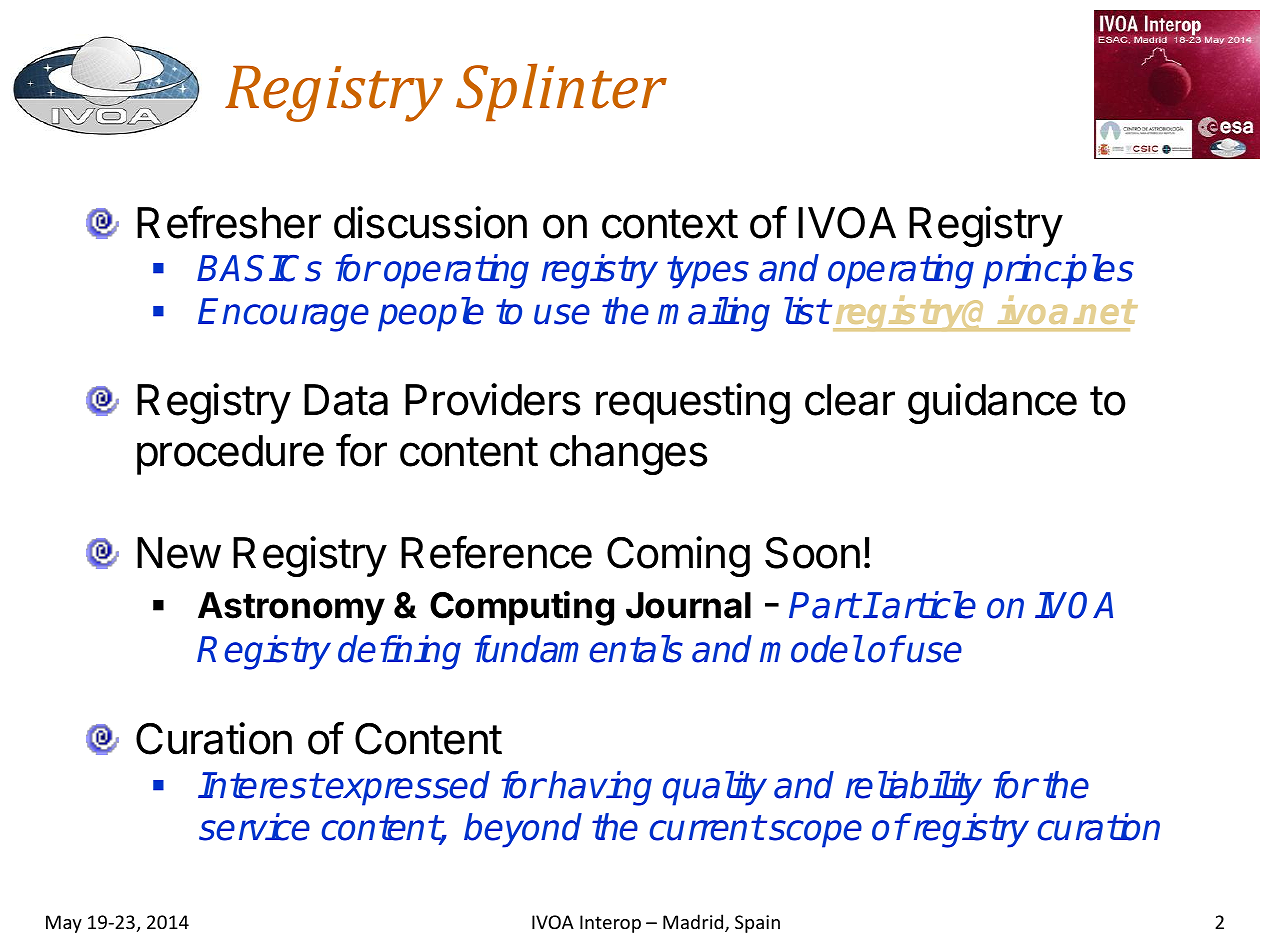  Describe the element at coordinates (229, 222) in the screenshot. I see `Refresher` at that location.
